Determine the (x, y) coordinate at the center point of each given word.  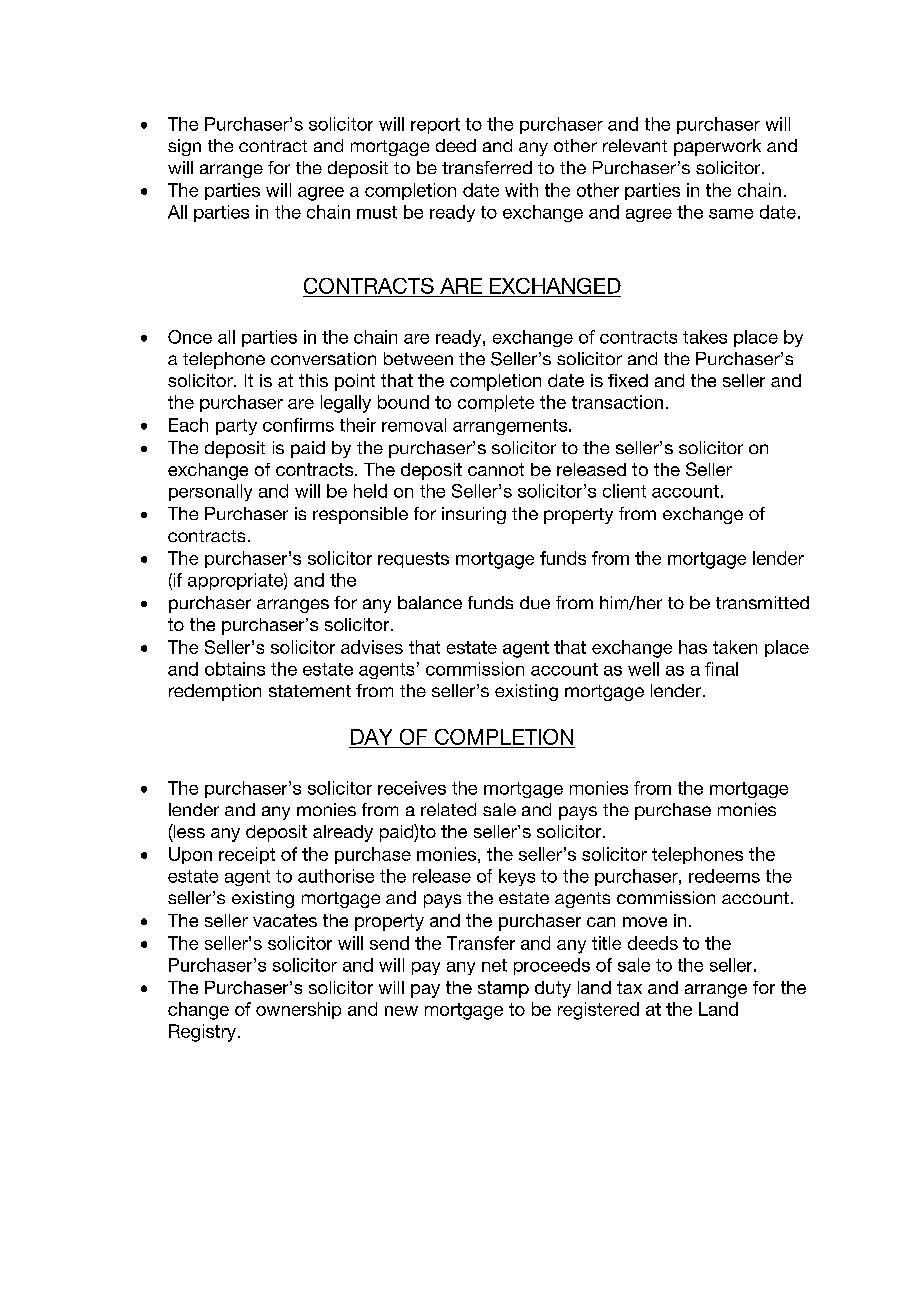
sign (184, 147)
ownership (298, 1010)
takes (705, 337)
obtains (235, 669)
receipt (247, 855)
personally (210, 492)
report (435, 126)
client (624, 491)
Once (190, 337)
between (418, 358)
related (448, 809)
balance (430, 602)
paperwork (717, 147)
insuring (474, 515)
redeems (724, 876)
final (721, 669)
